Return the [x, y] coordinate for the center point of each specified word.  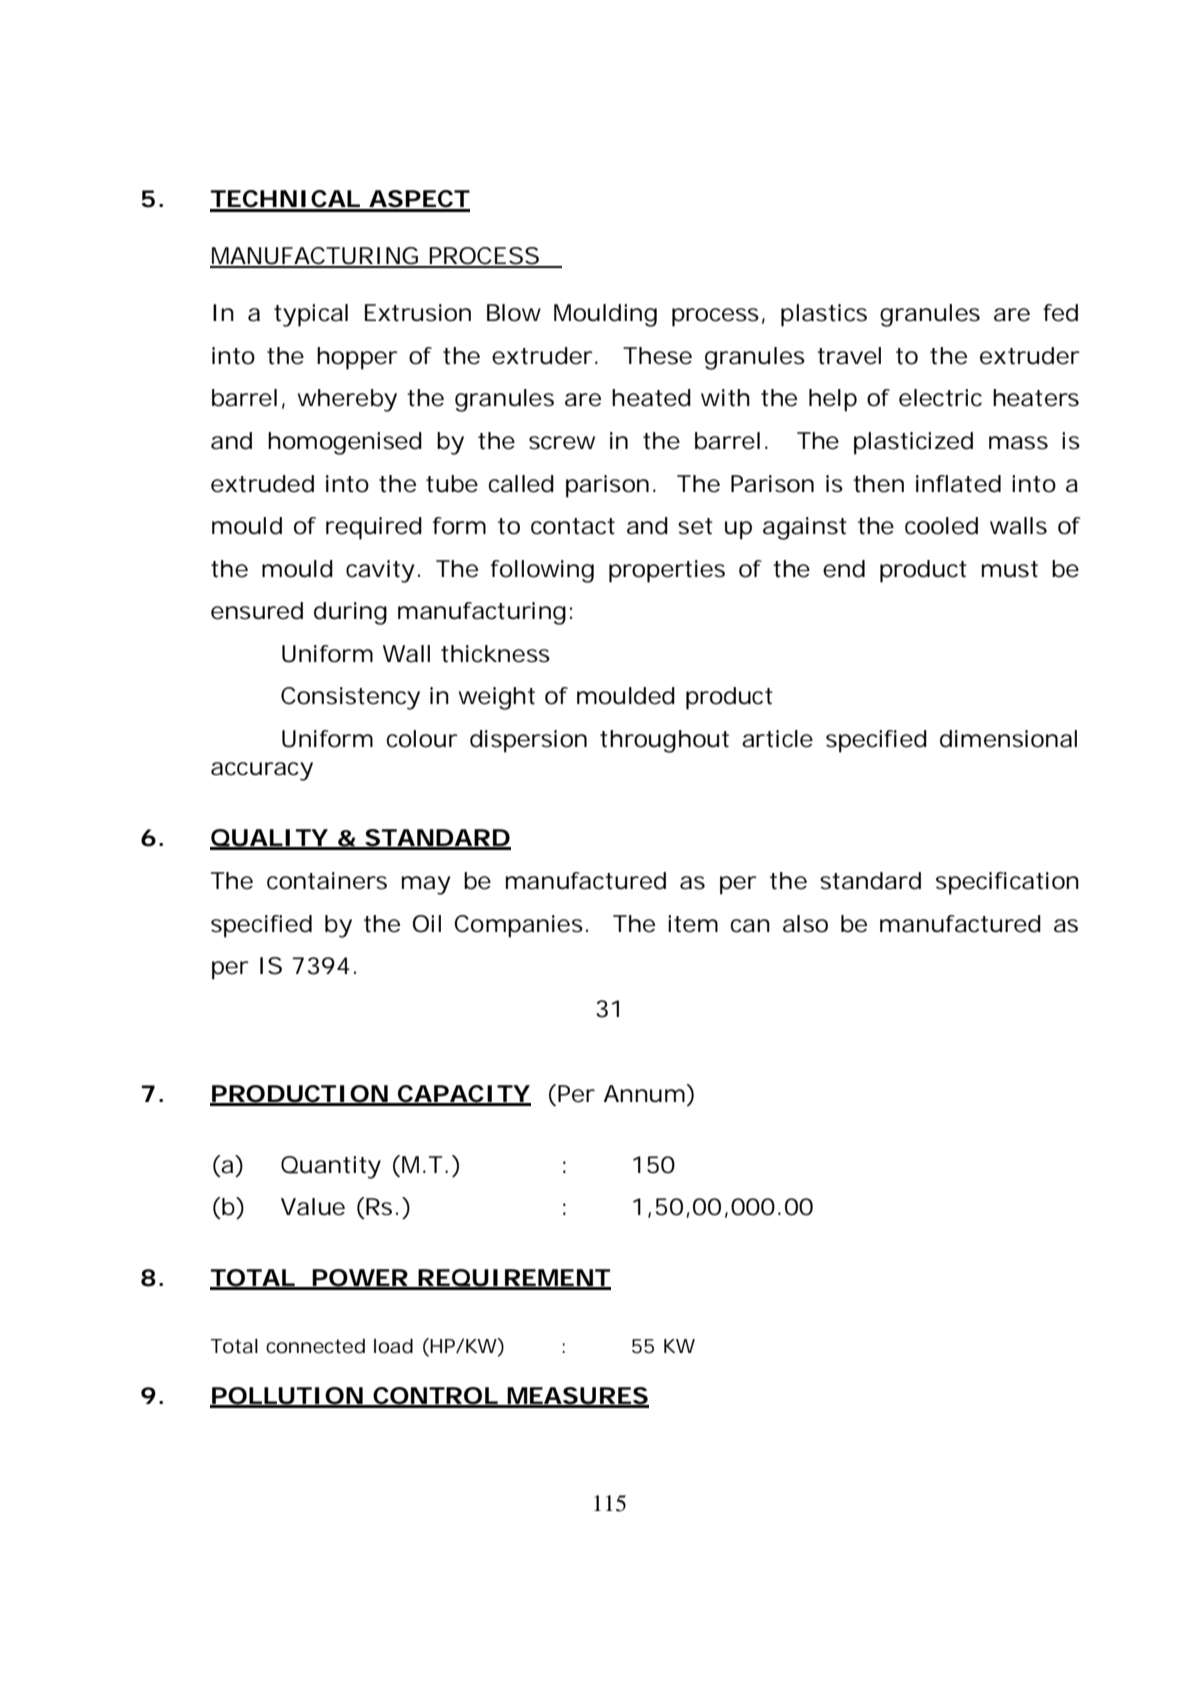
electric [940, 398]
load [393, 1346]
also [805, 924]
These [657, 356]
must [1010, 569]
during [350, 613]
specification [1007, 883]
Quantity [331, 1167]
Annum [644, 1094]
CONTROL [435, 1397]
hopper [357, 358]
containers [327, 881]
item [693, 924]
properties [667, 571]
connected [315, 1346]
